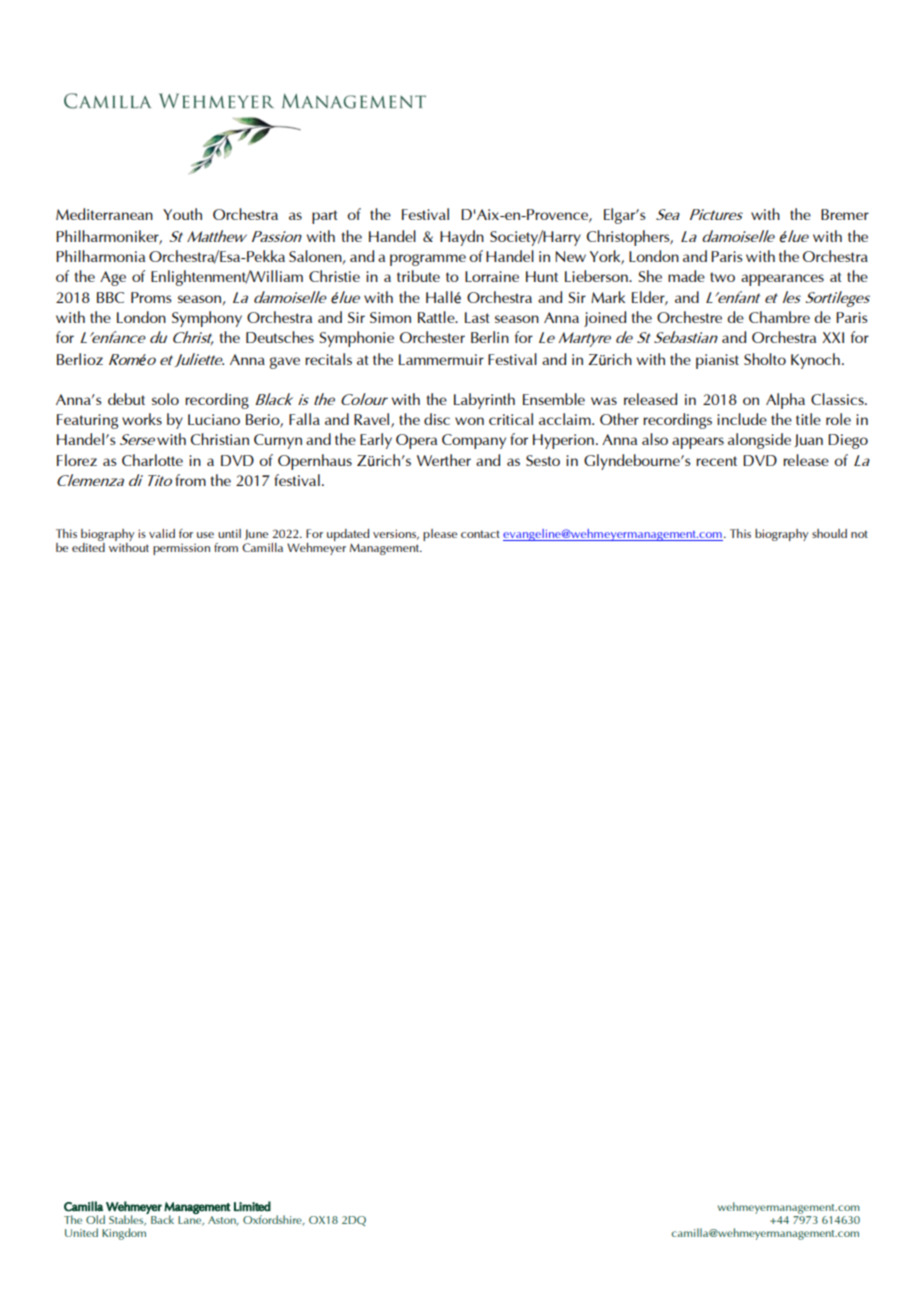  Describe the element at coordinates (829, 533) in the page. I see `should` at that location.
